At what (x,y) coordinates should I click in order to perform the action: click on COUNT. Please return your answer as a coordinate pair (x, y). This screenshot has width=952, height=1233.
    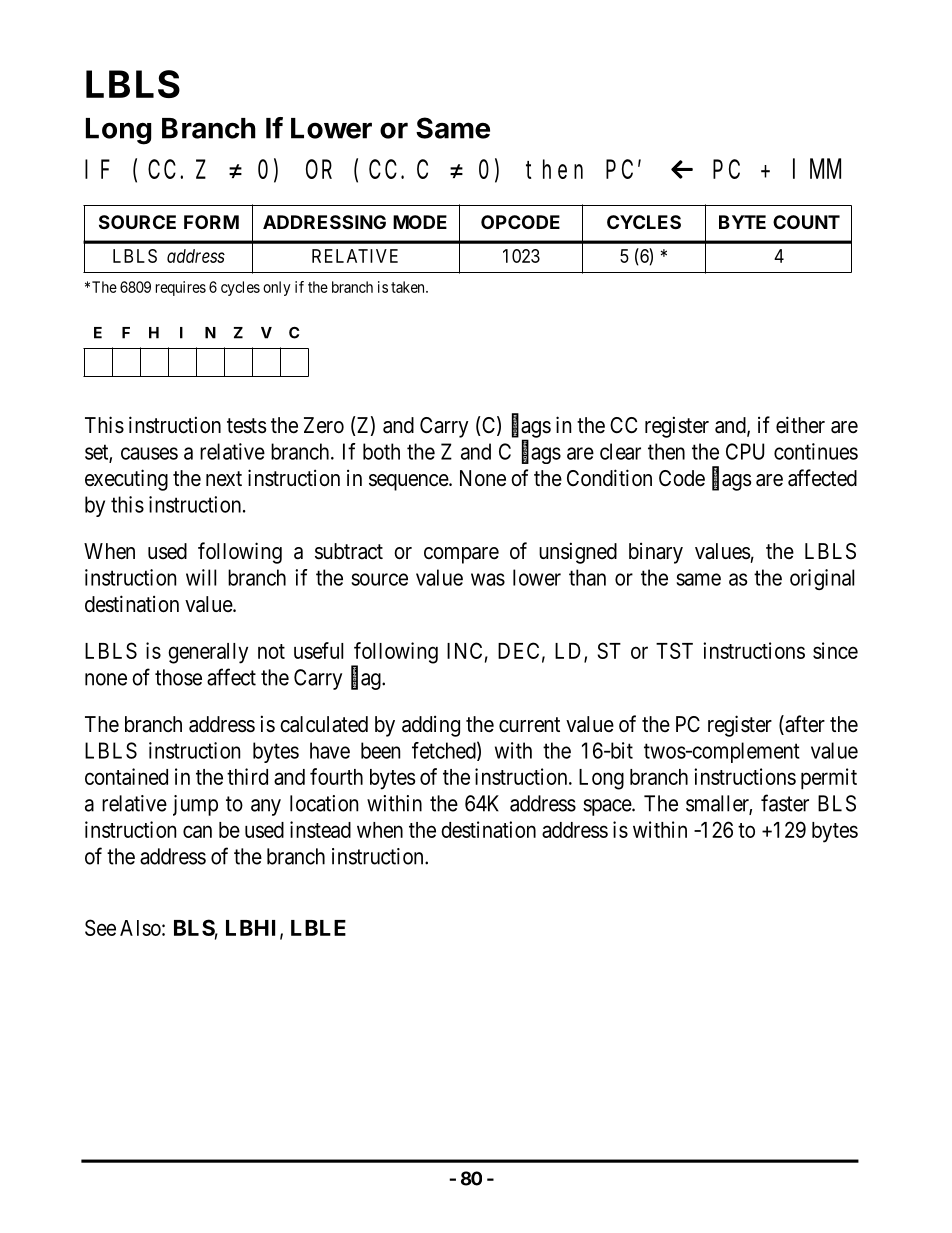
    Looking at the image, I should click on (806, 222).
